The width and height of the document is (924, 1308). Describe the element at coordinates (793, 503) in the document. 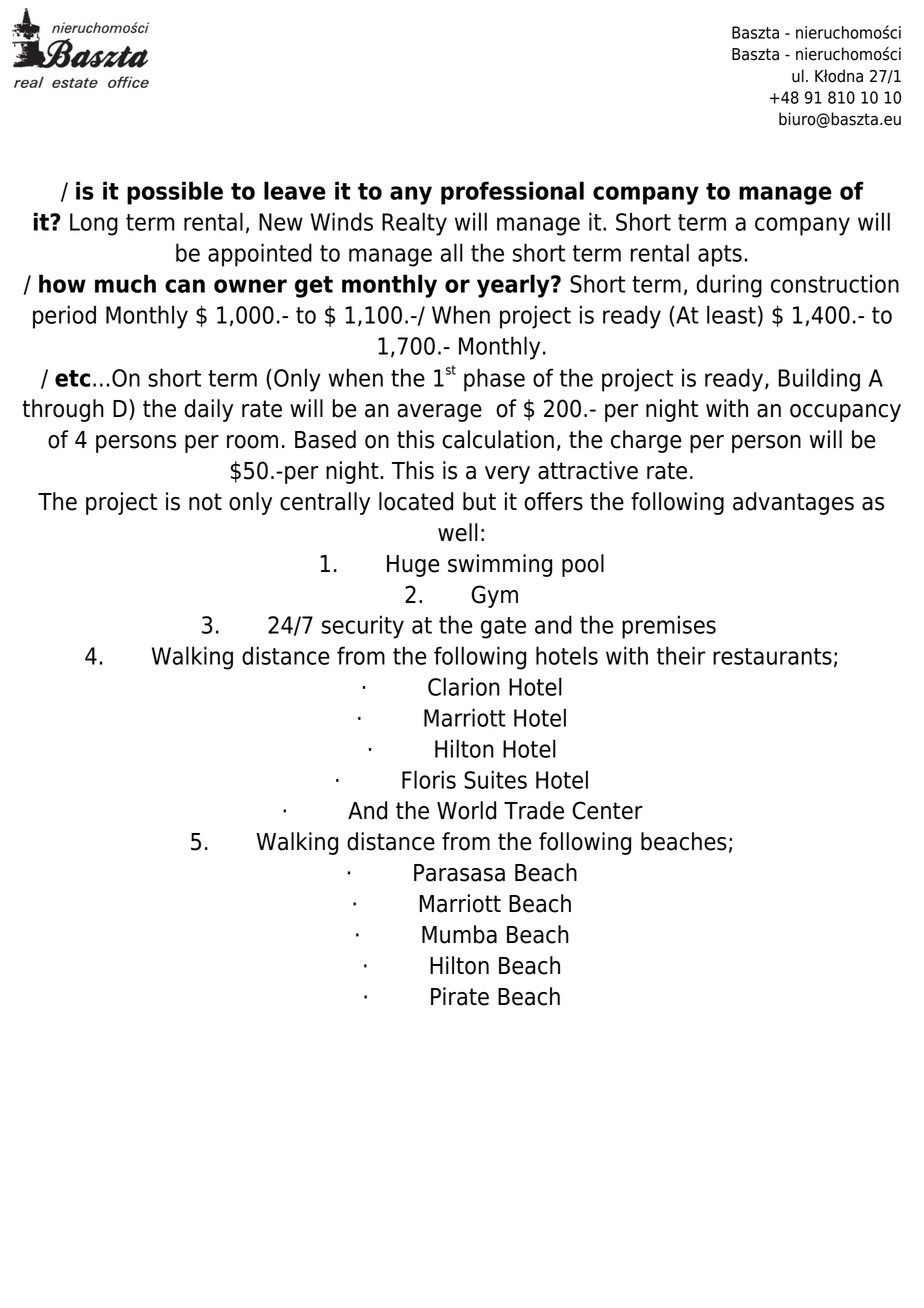

I see `advantages` at that location.
